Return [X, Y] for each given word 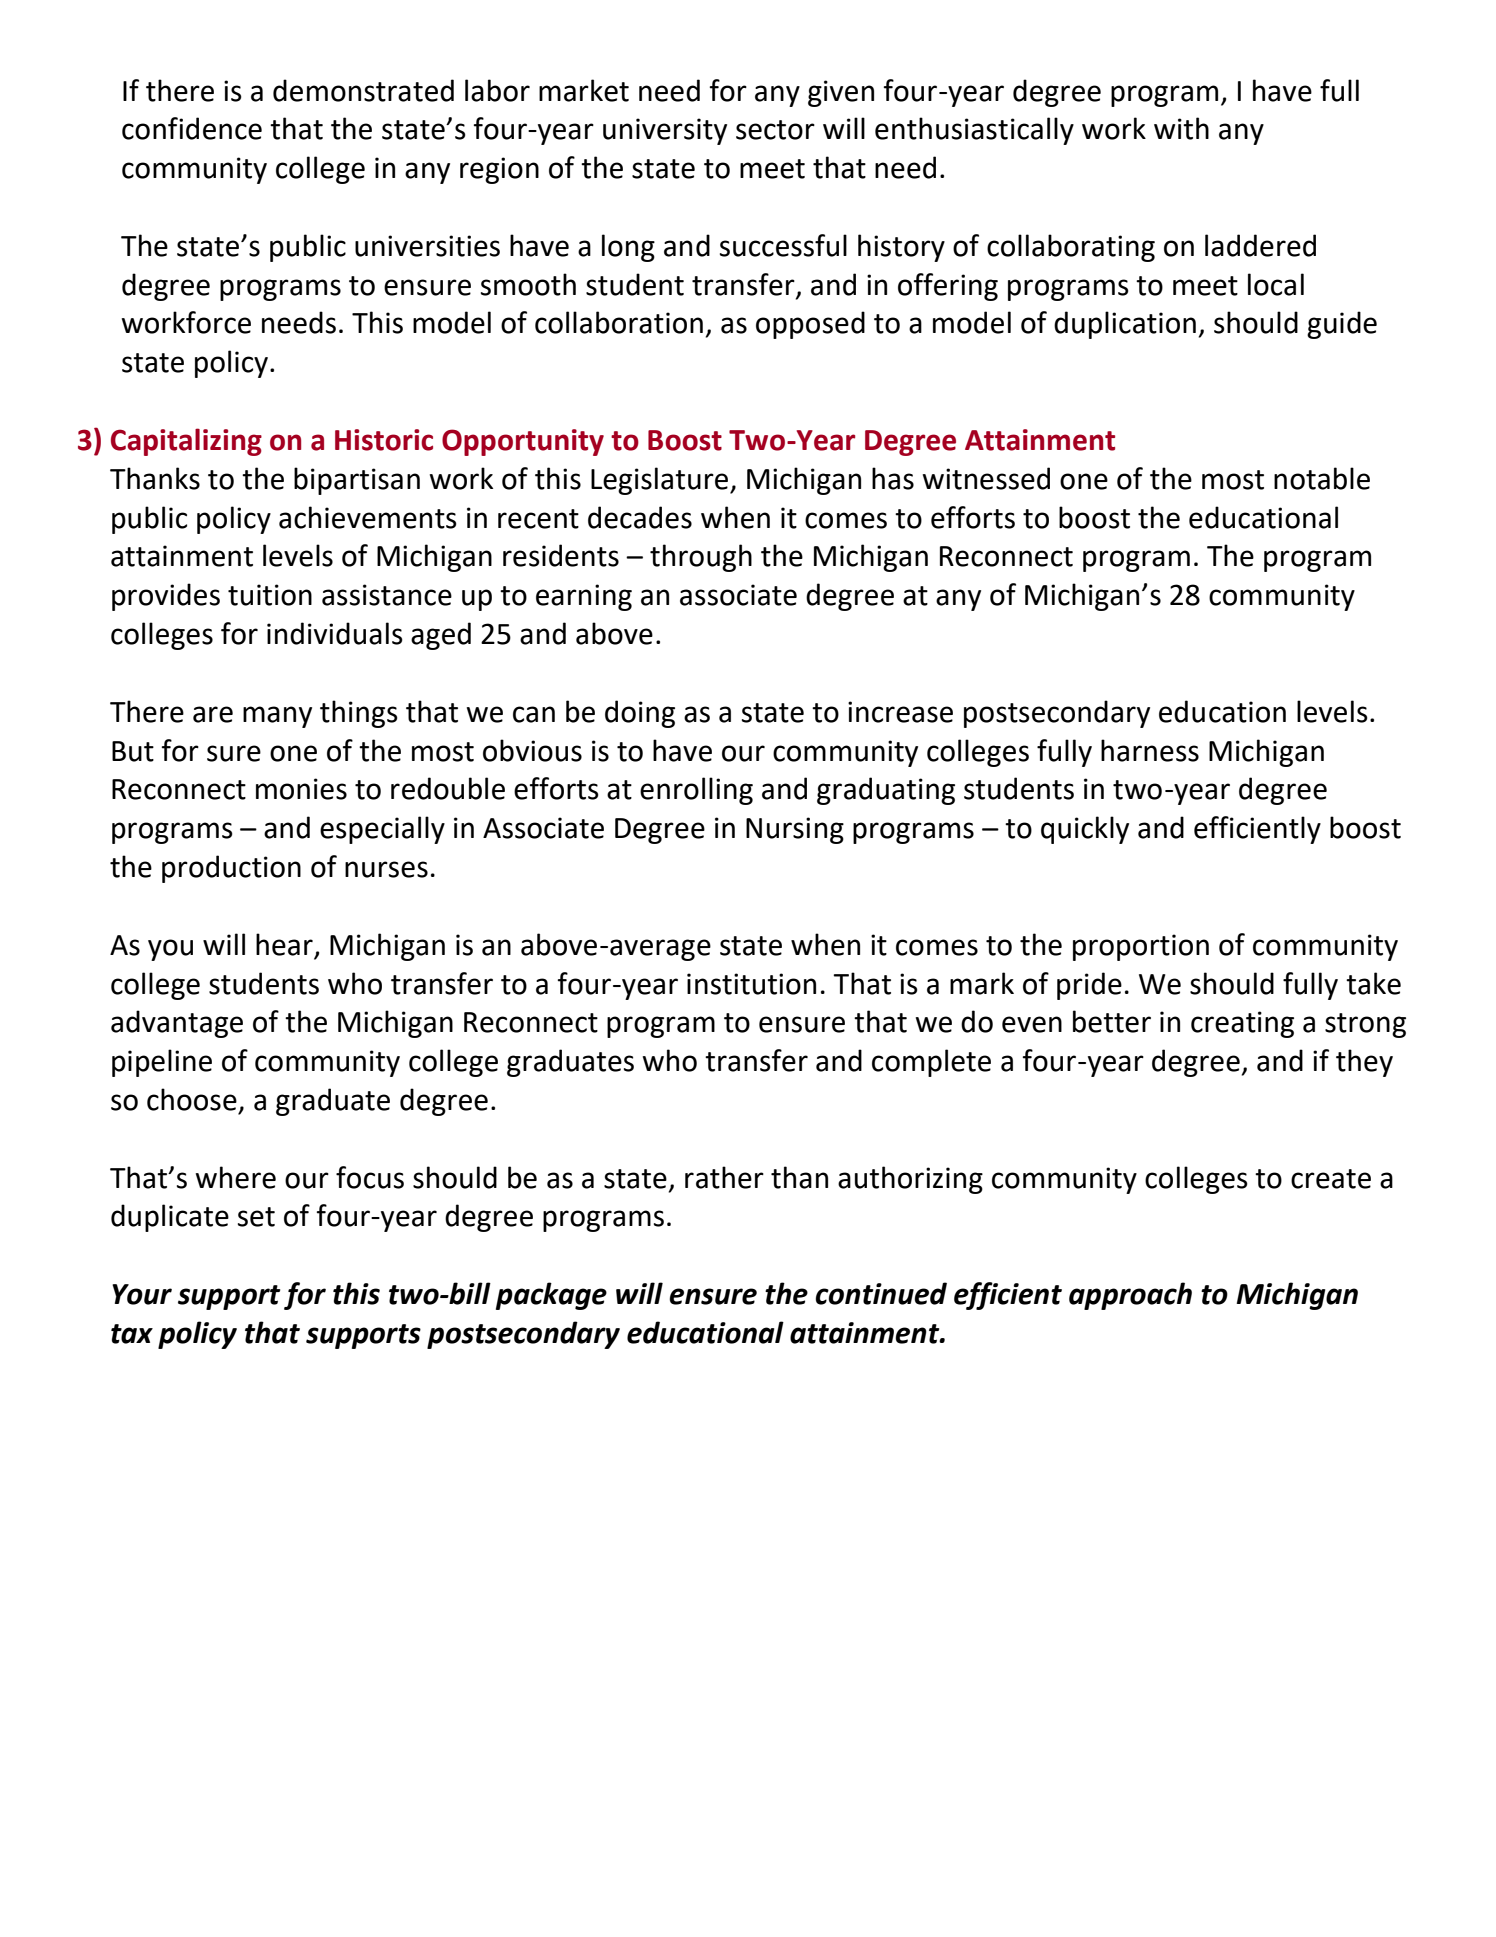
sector [775, 130]
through [701, 558]
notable [1322, 478]
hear [284, 944]
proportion [1141, 947]
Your [142, 1294]
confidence [192, 128]
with [1181, 128]
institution [751, 984]
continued [881, 1293]
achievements [368, 517]
